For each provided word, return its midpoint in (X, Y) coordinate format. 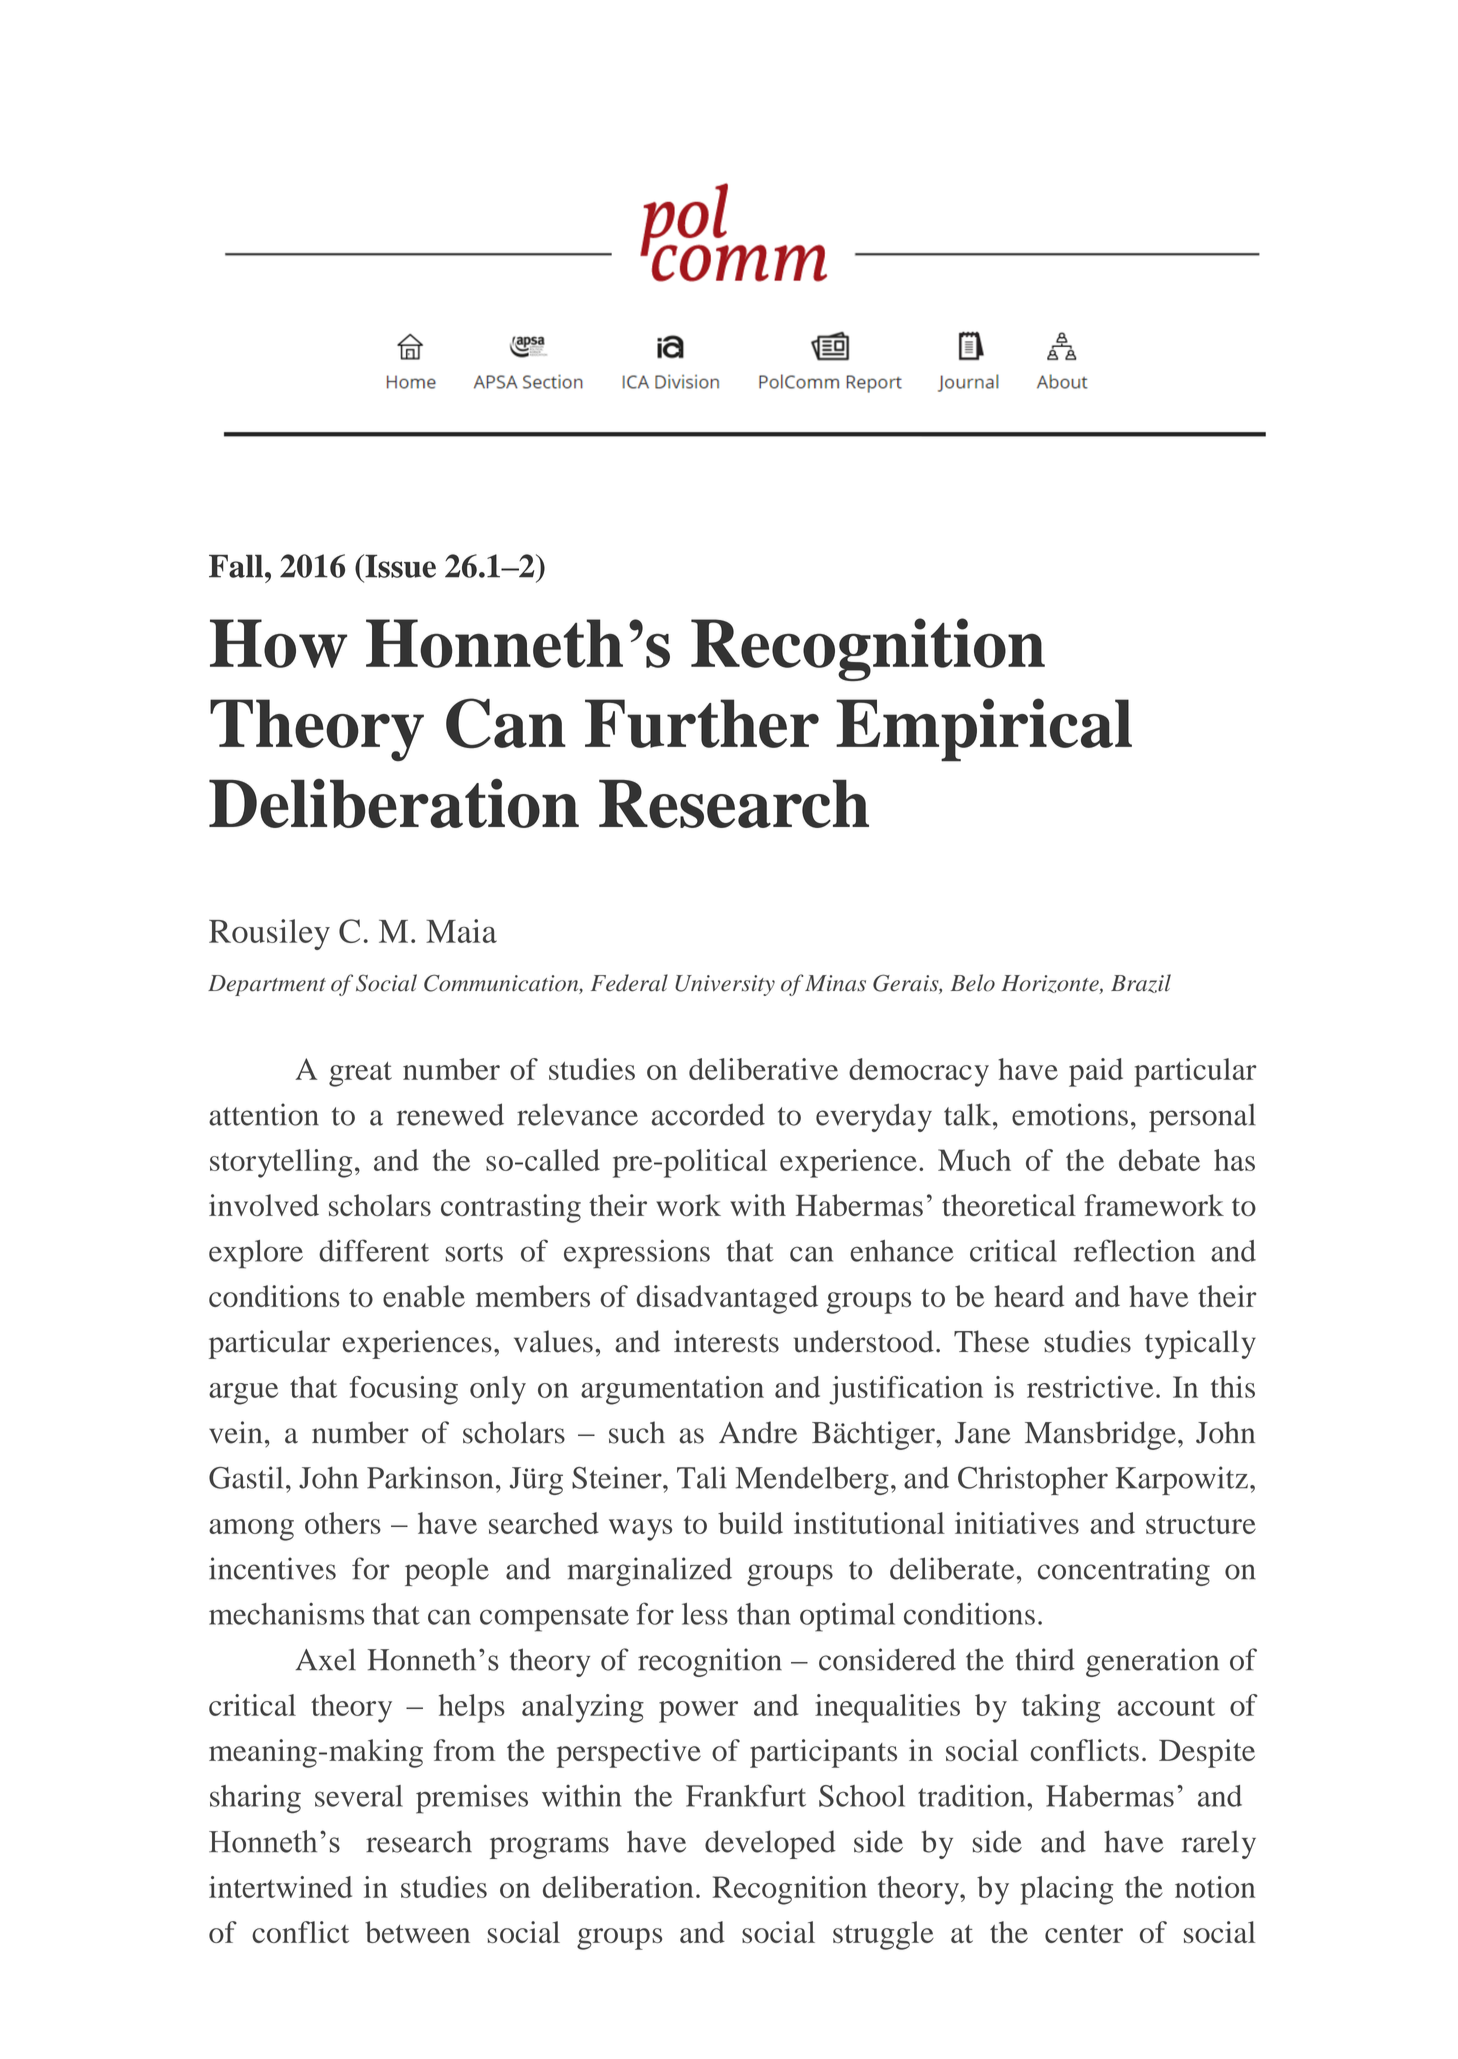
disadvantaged (727, 1299)
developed (770, 1844)
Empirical (984, 730)
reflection (1134, 1250)
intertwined (280, 1887)
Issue (399, 566)
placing (1067, 1890)
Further (702, 723)
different (374, 1250)
